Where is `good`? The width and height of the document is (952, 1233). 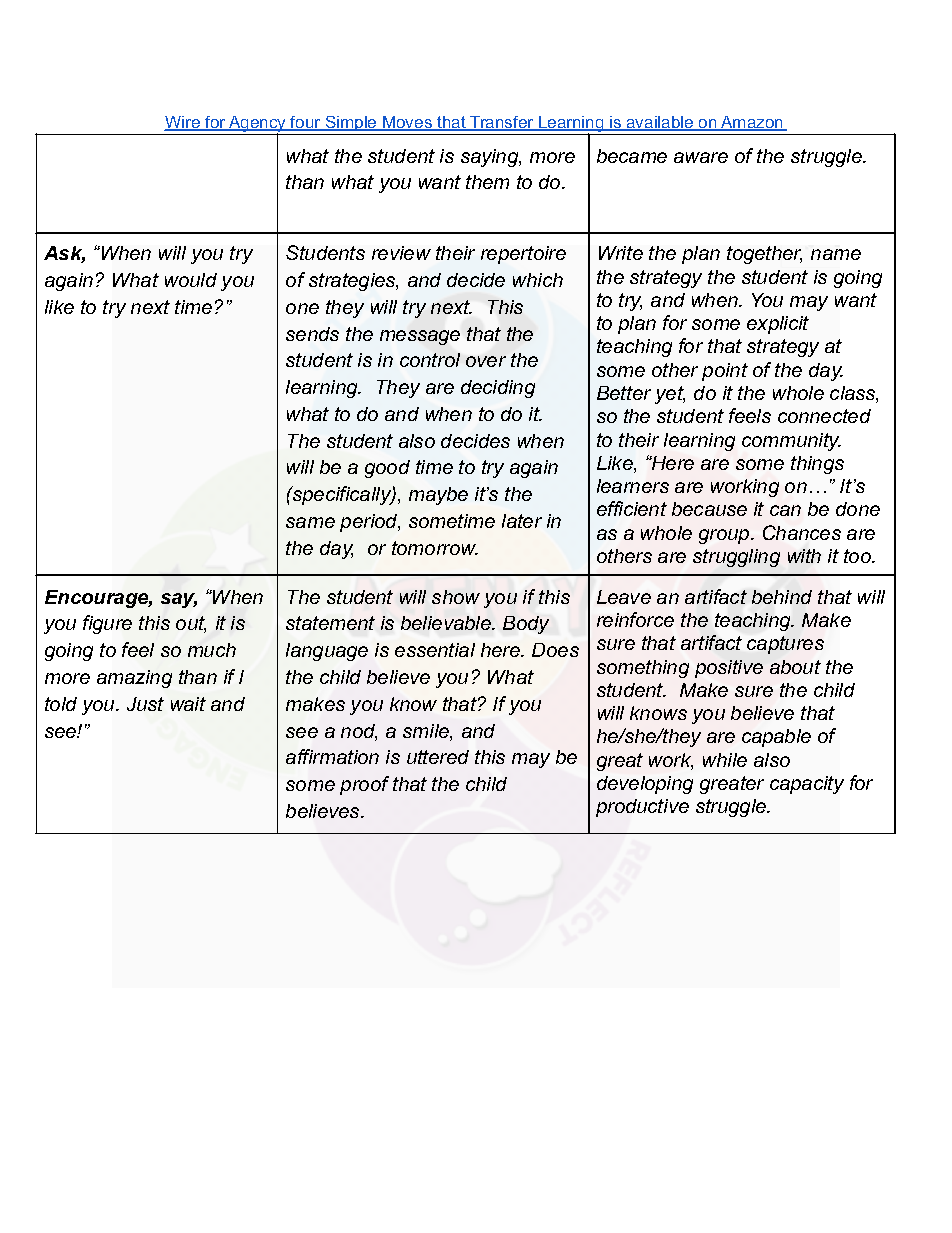
good is located at coordinates (387, 469).
